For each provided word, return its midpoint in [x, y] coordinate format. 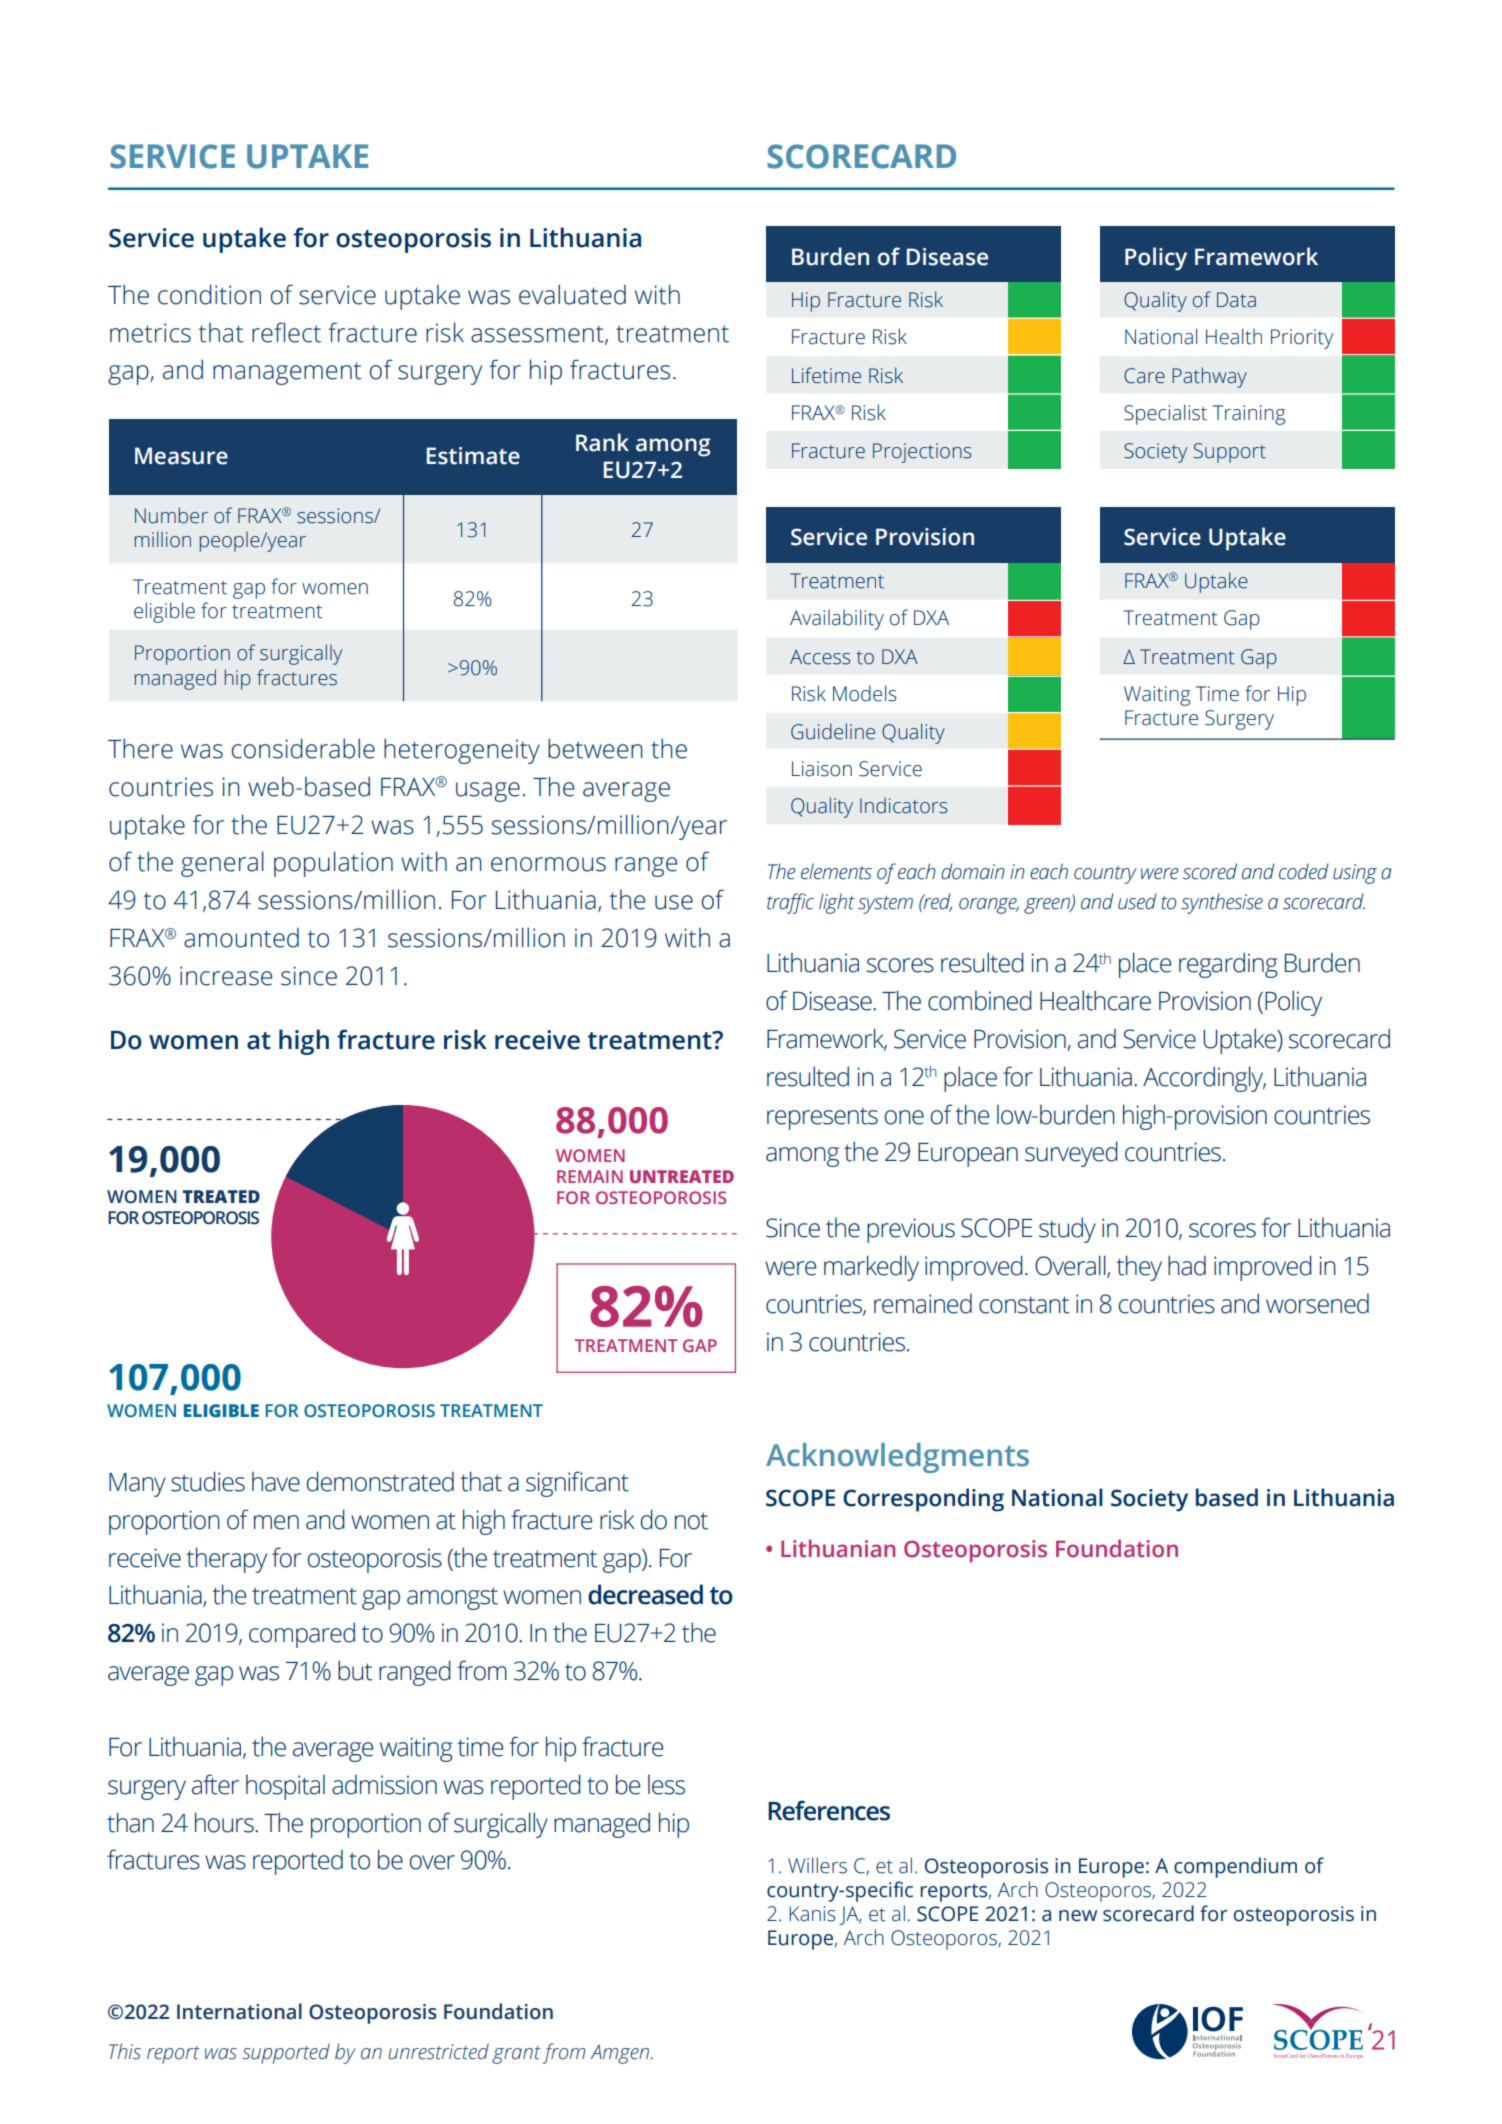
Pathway [1209, 377]
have [276, 1481]
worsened [1317, 1303]
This [125, 2051]
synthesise [1222, 903]
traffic [790, 903]
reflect [286, 332]
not [691, 1521]
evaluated [572, 294]
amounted [241, 937]
